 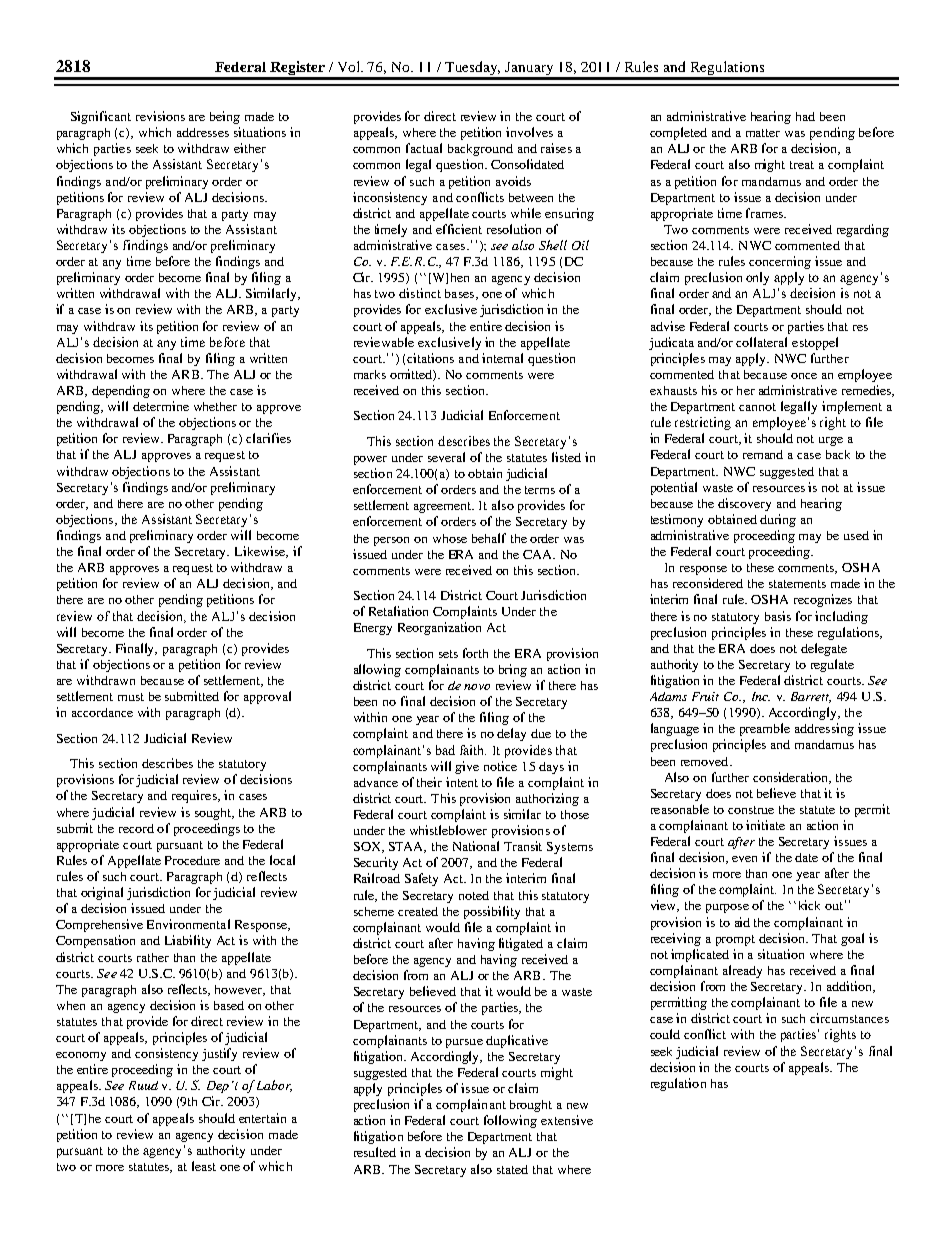 What do you see at coordinates (203, 132) in the page?
I see `addresses` at bounding box center [203, 132].
